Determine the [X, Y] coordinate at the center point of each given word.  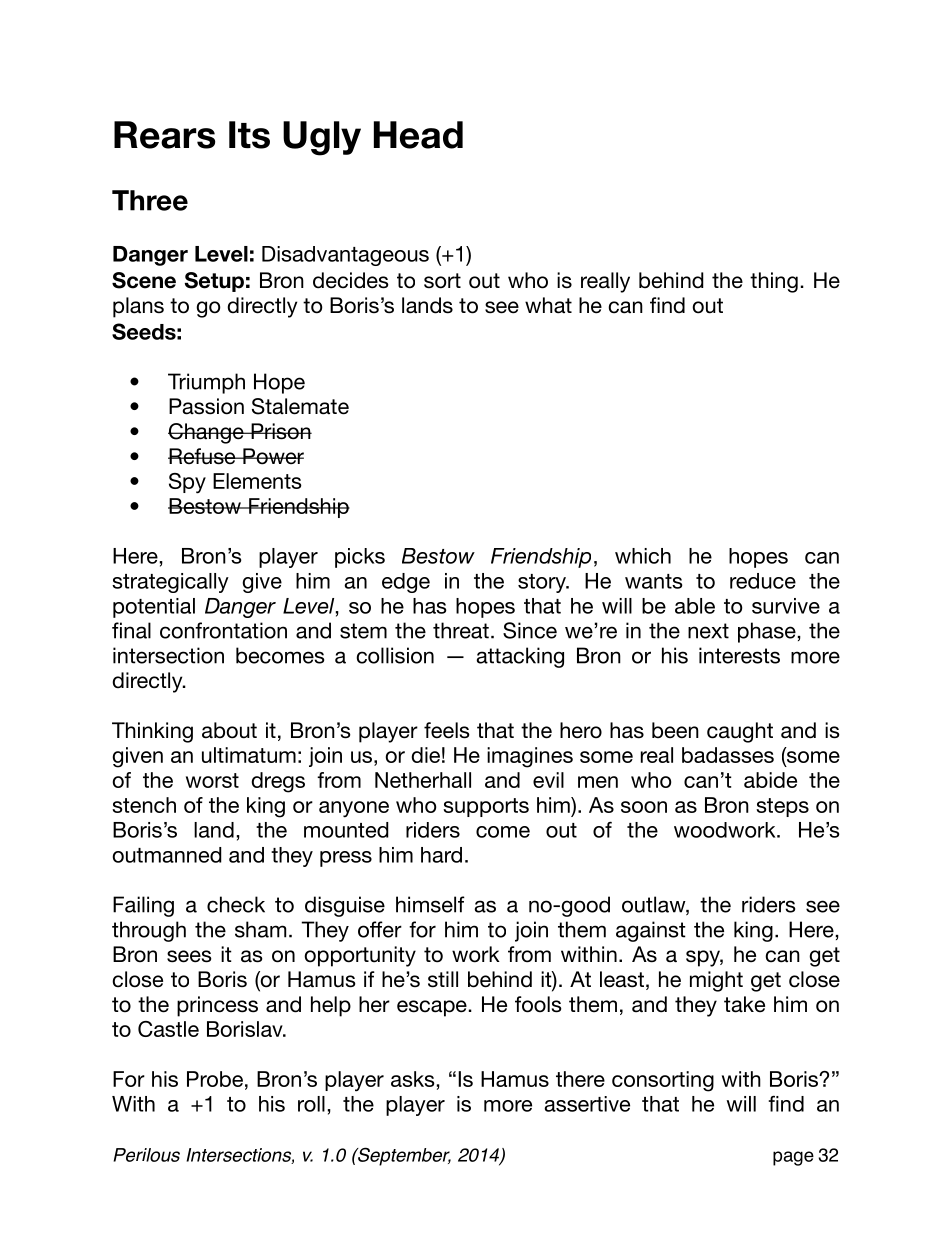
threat [461, 630]
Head [418, 135]
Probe [215, 1079]
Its [249, 135]
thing [774, 282]
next [708, 631]
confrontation [223, 630]
